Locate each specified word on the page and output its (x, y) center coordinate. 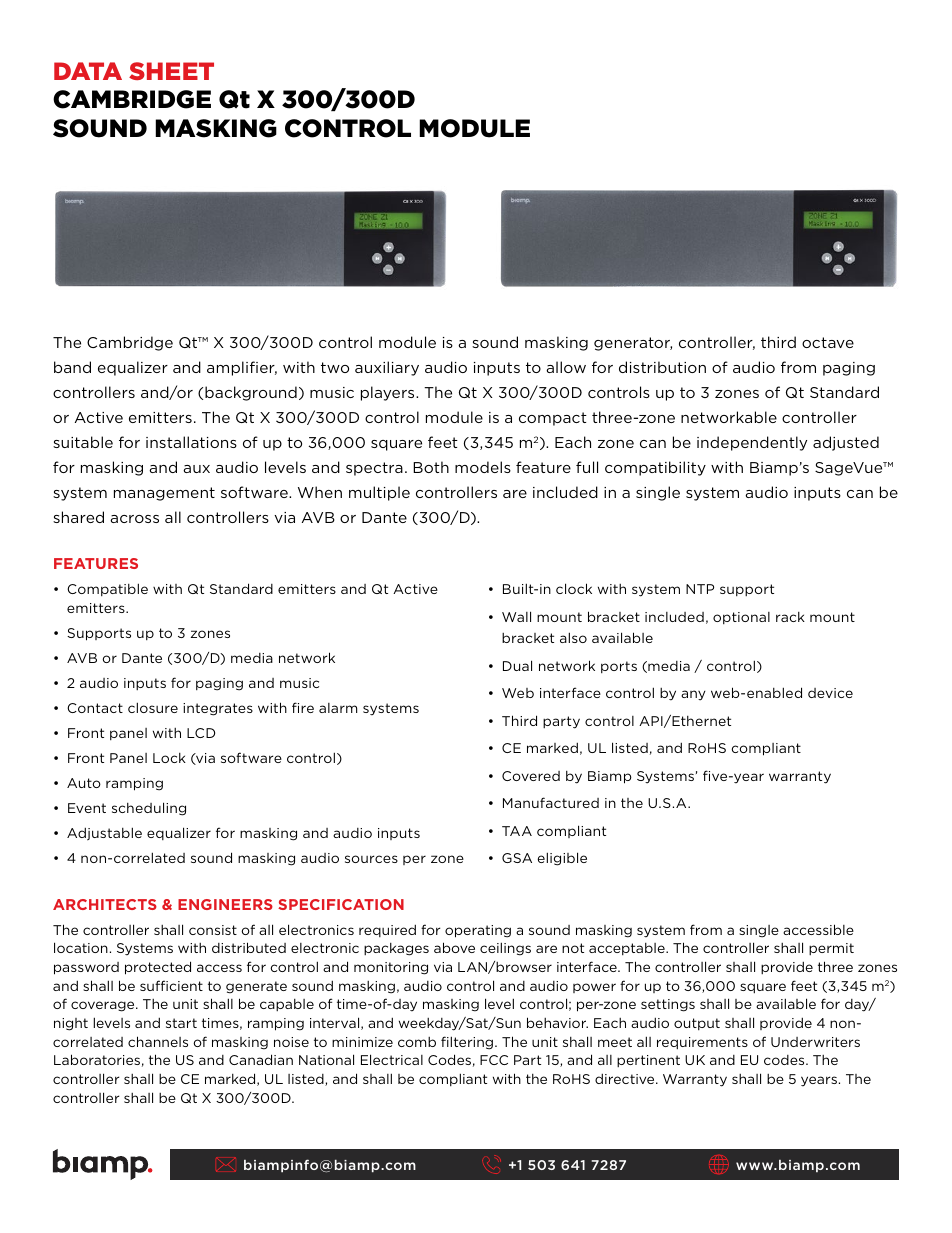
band (72, 367)
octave (828, 342)
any (693, 695)
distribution (662, 367)
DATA (88, 71)
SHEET (171, 71)
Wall (516, 616)
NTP (700, 589)
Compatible (107, 589)
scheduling (149, 809)
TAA (517, 831)
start (181, 1023)
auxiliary (387, 368)
